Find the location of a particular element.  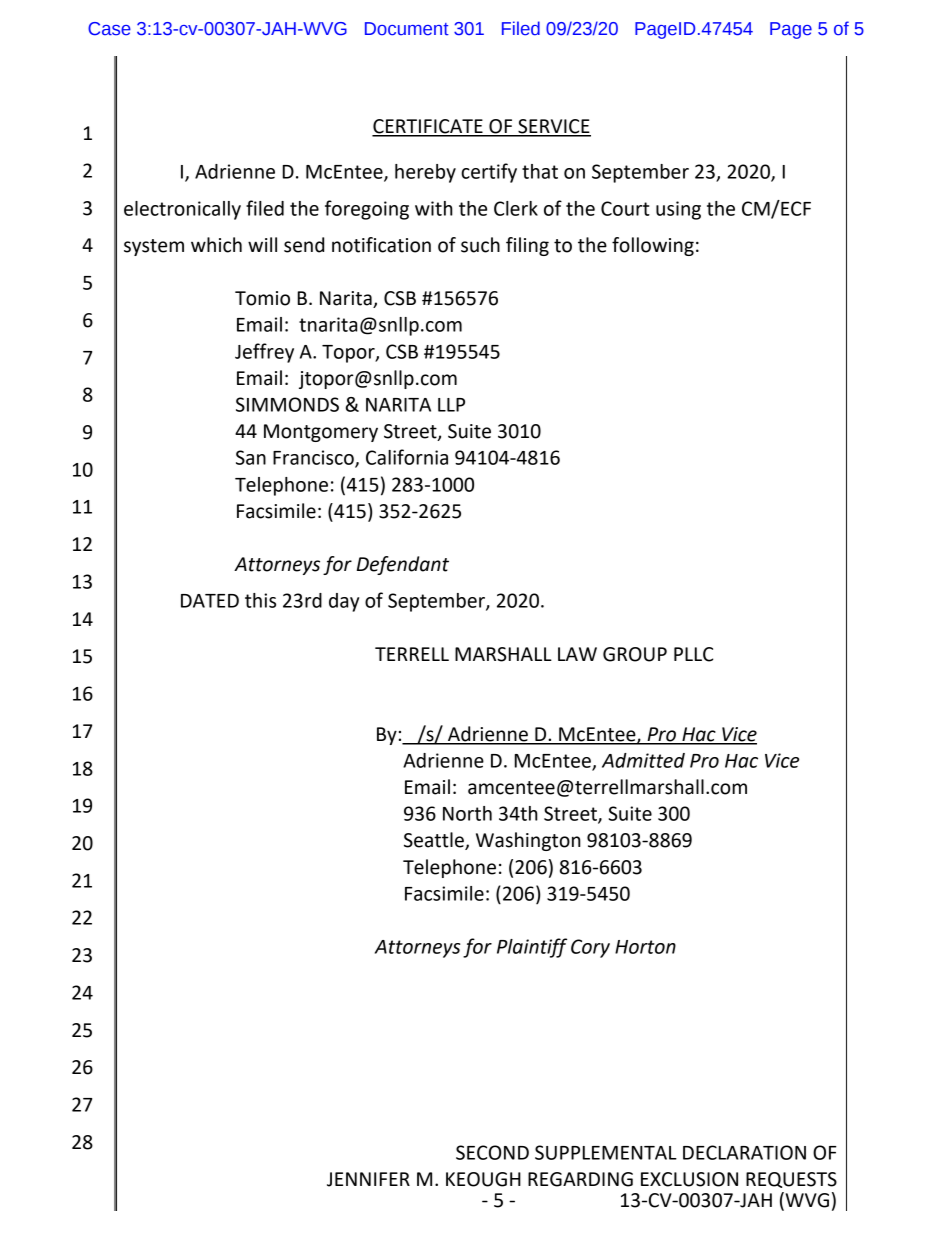

Jeffrey is located at coordinates (264, 353).
